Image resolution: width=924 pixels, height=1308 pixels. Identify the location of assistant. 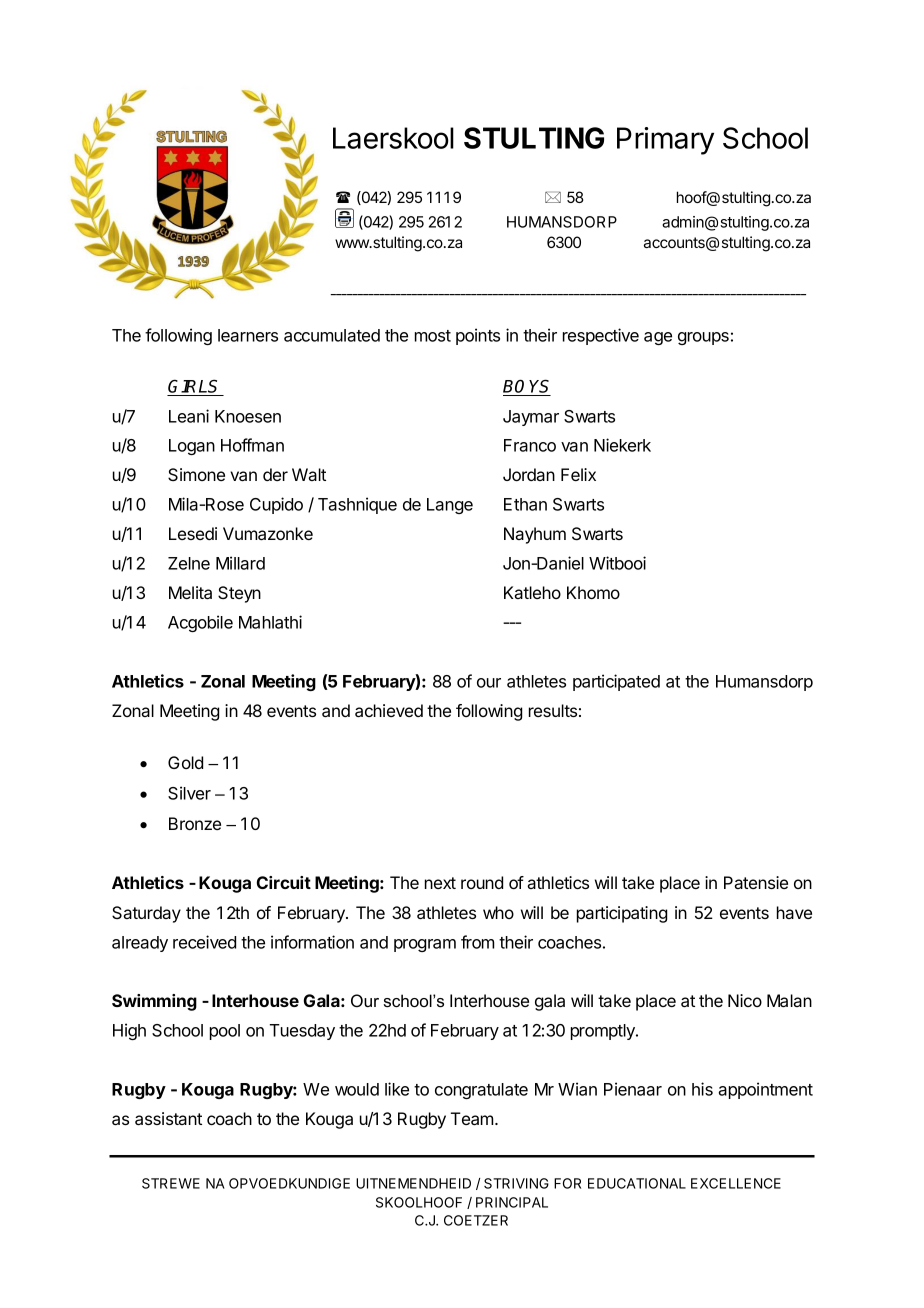
(168, 1118).
